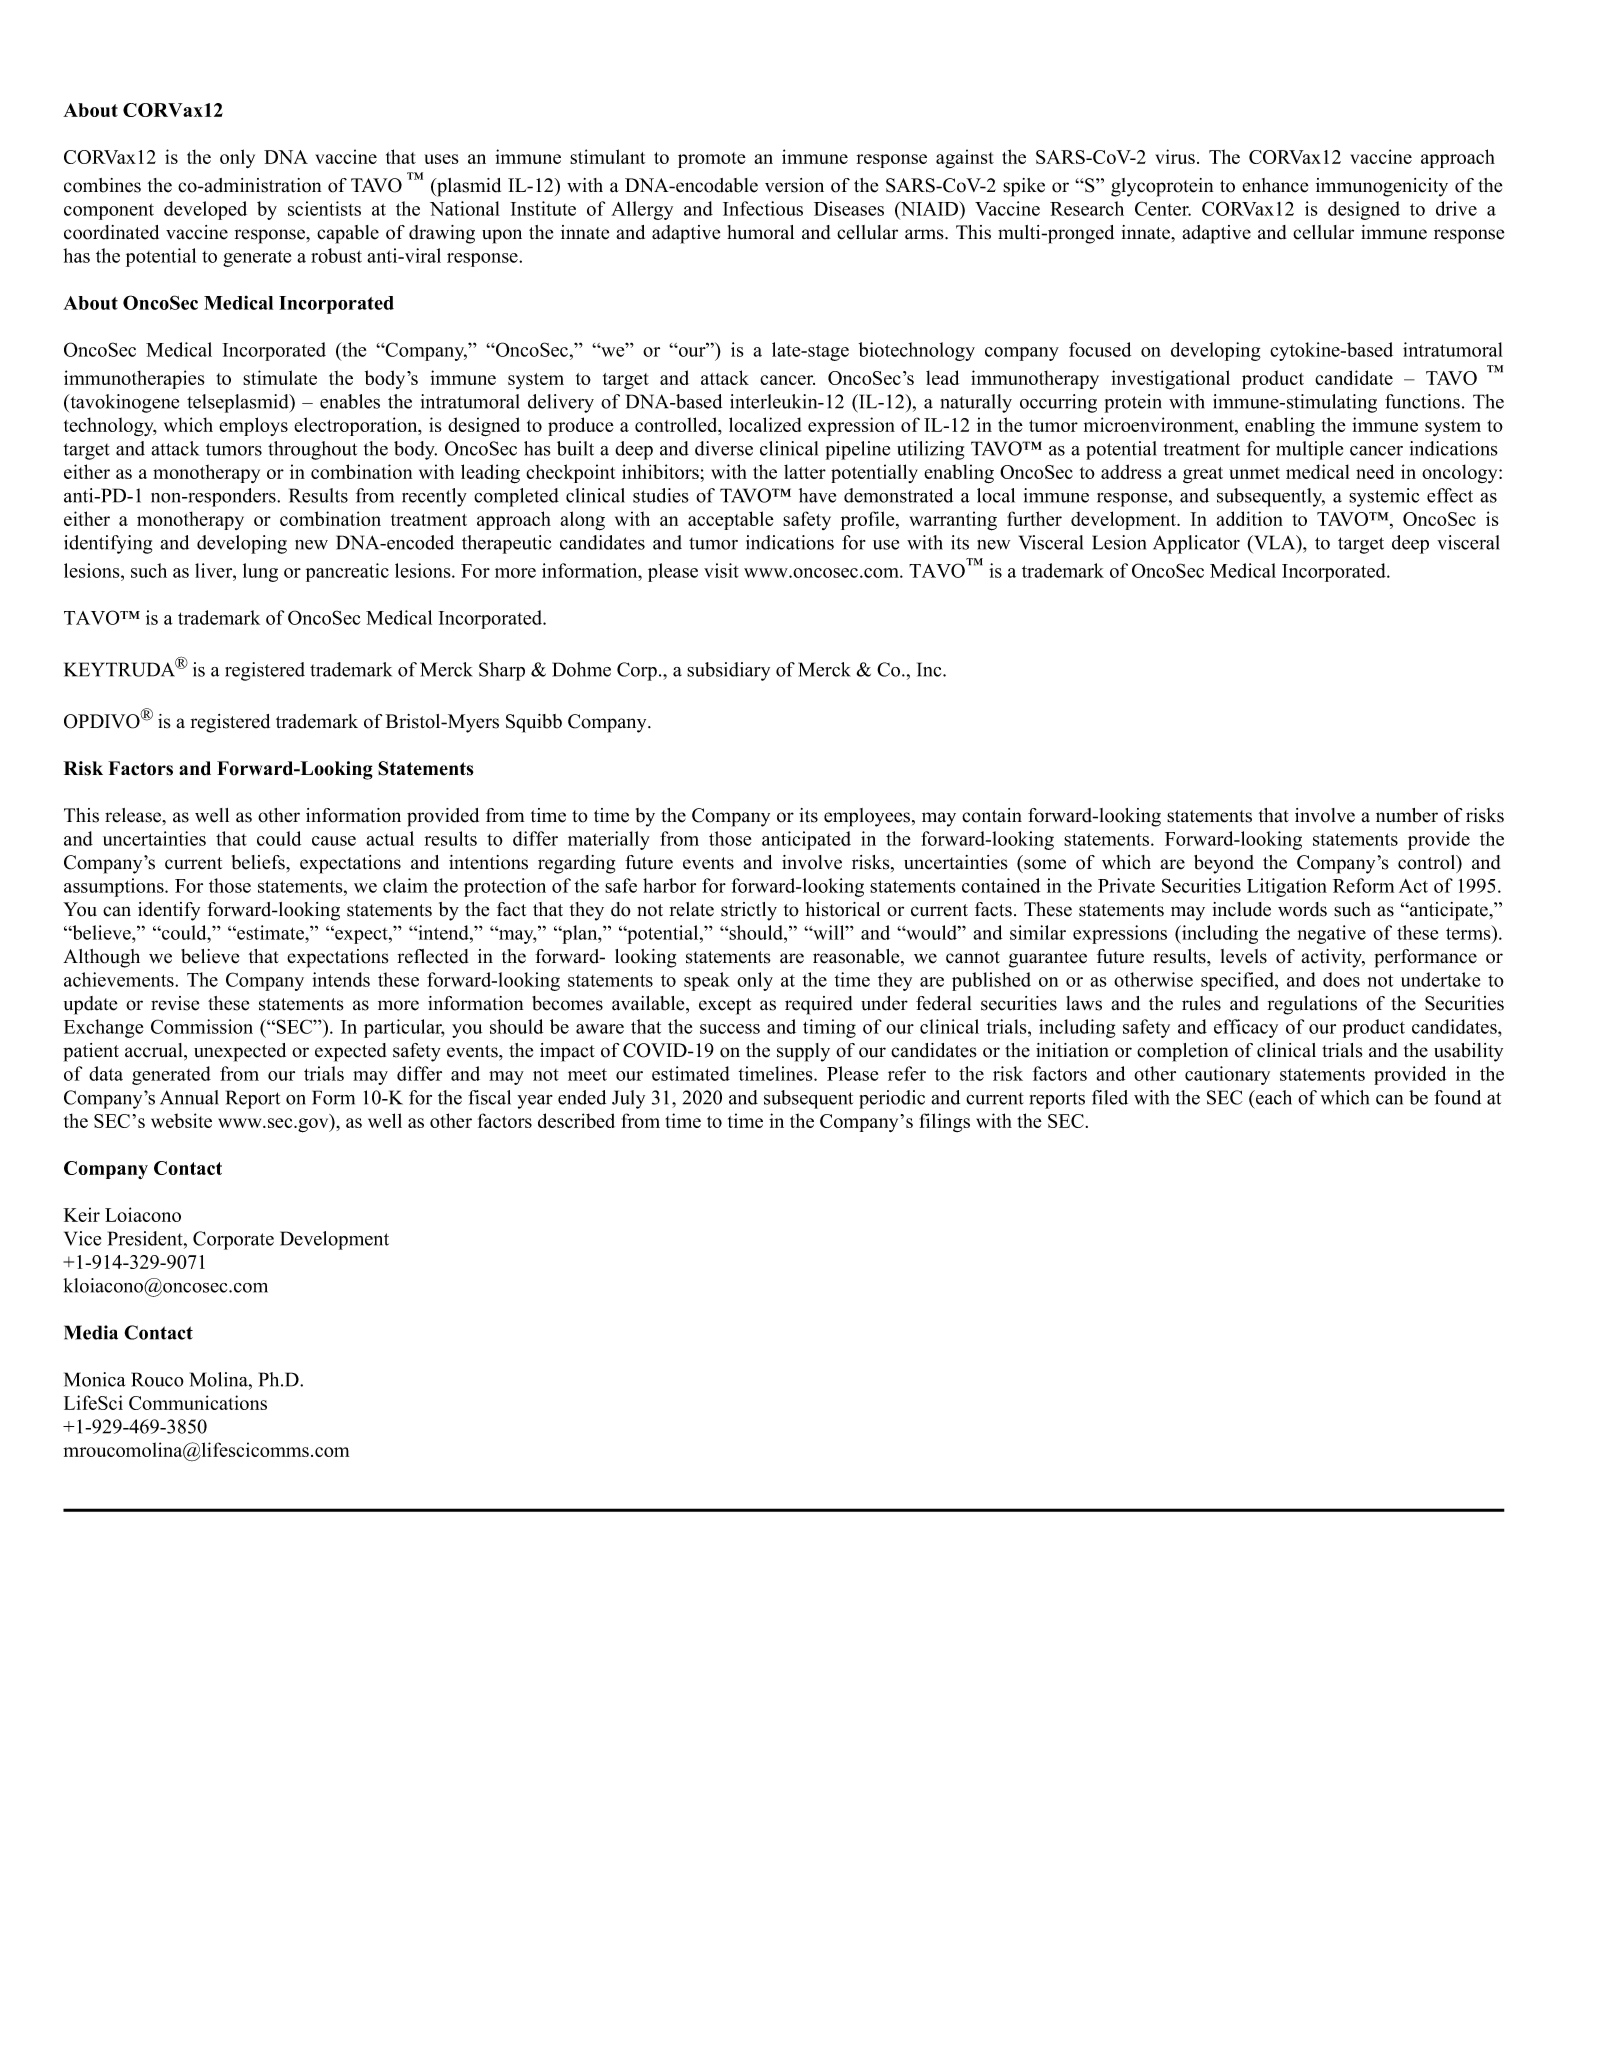 The image size is (1599, 2069). I want to click on enhance, so click(1275, 185).
